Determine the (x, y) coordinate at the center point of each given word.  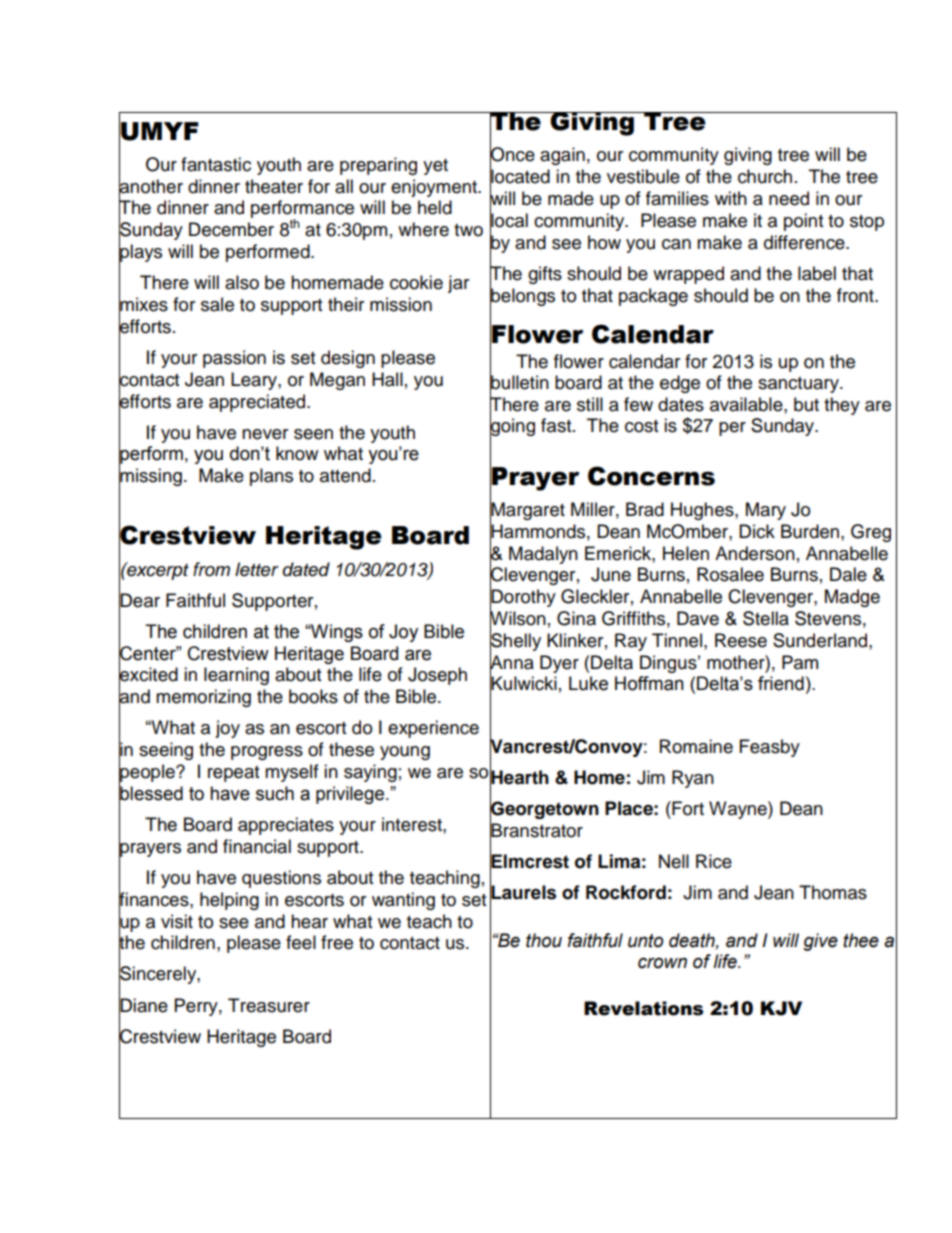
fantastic (216, 164)
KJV (781, 1008)
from (211, 569)
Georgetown (544, 810)
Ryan (693, 779)
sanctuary (799, 385)
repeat (233, 774)
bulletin (519, 382)
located (520, 176)
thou (544, 940)
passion (234, 359)
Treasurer (269, 1005)
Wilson (518, 618)
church (765, 176)
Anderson (755, 553)
